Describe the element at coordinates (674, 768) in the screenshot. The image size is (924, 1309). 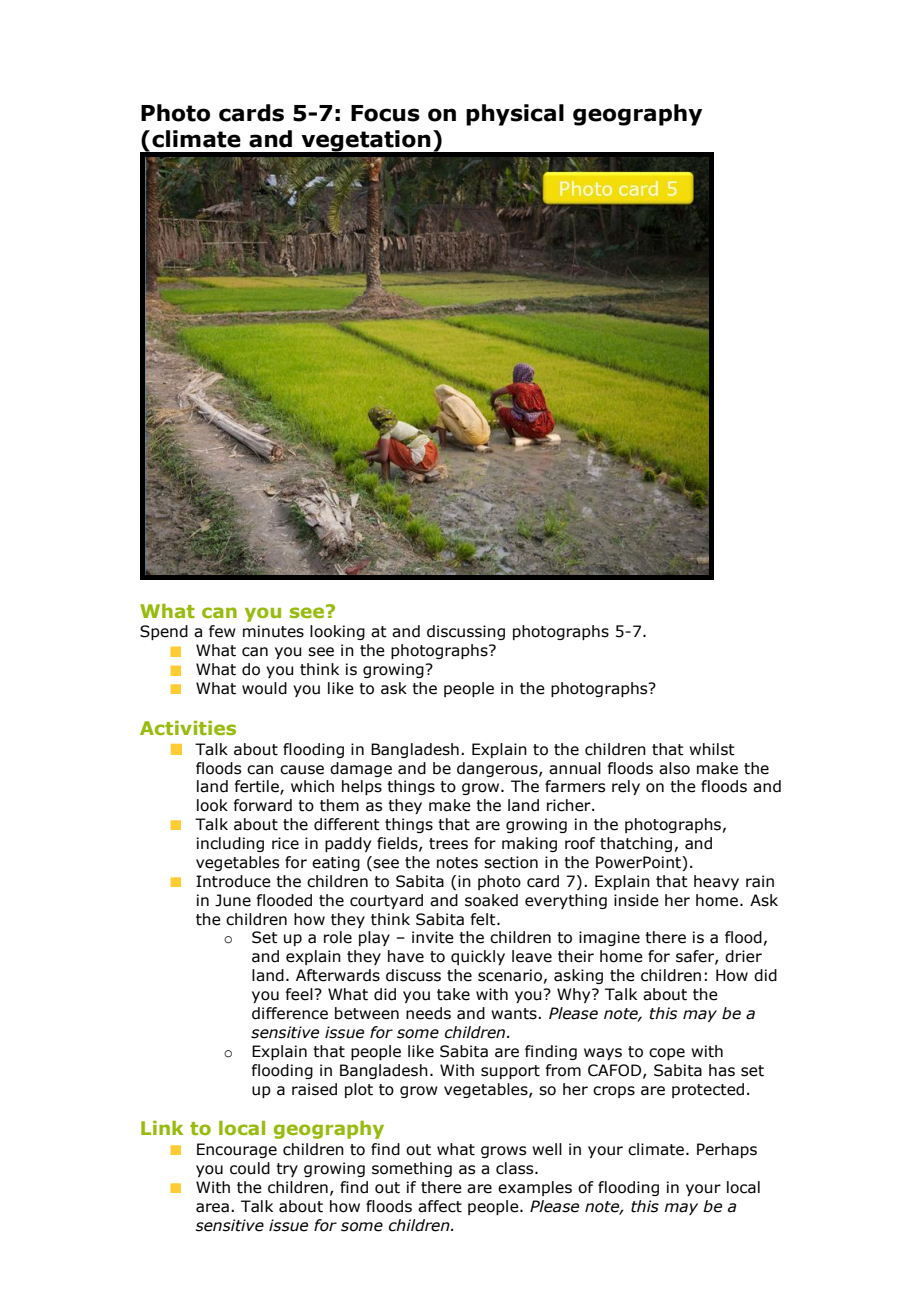
I see `also` at that location.
